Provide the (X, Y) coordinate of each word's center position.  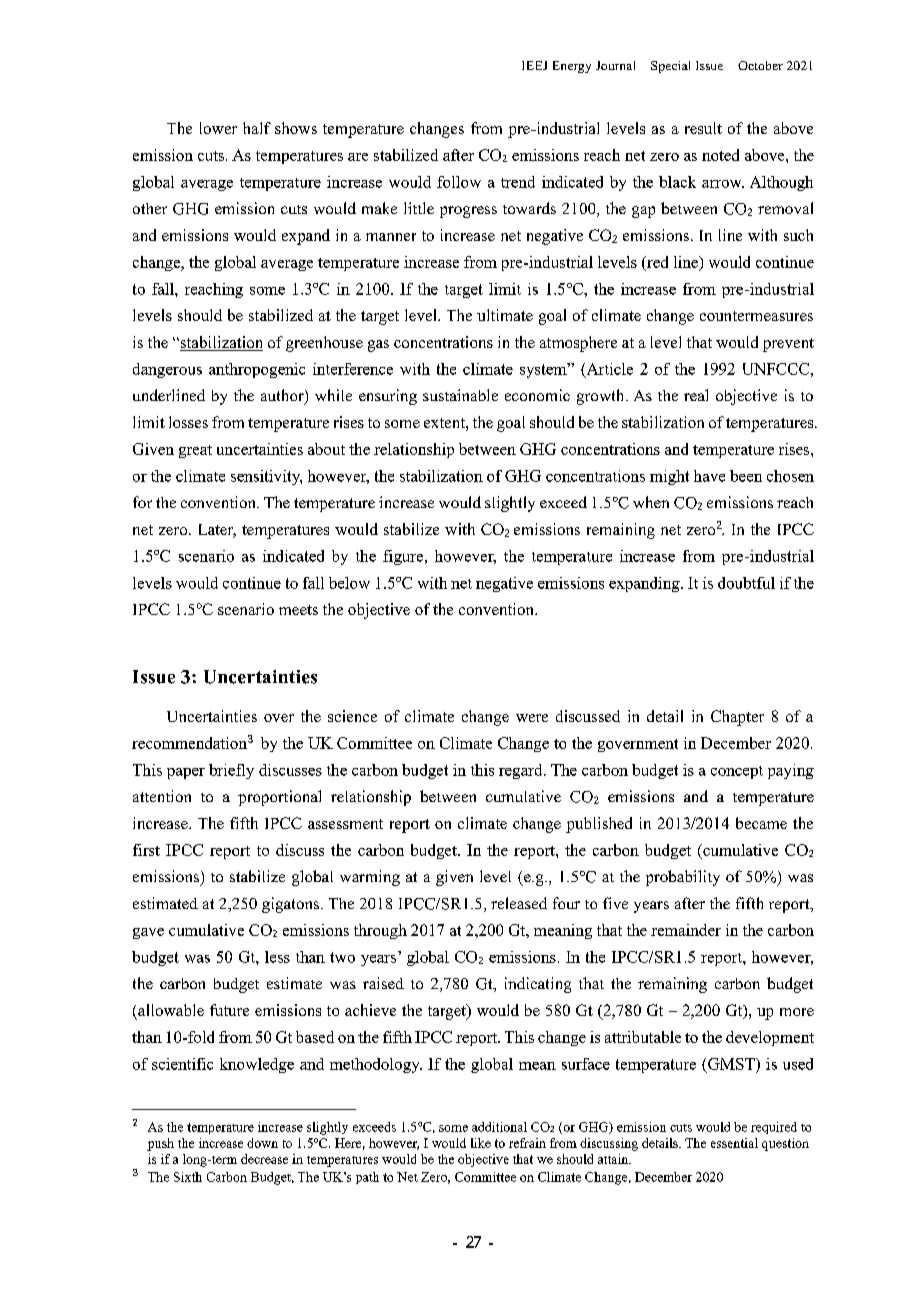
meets (298, 610)
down (262, 1143)
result (703, 128)
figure (404, 557)
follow (459, 182)
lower (218, 128)
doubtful (746, 583)
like (481, 1143)
